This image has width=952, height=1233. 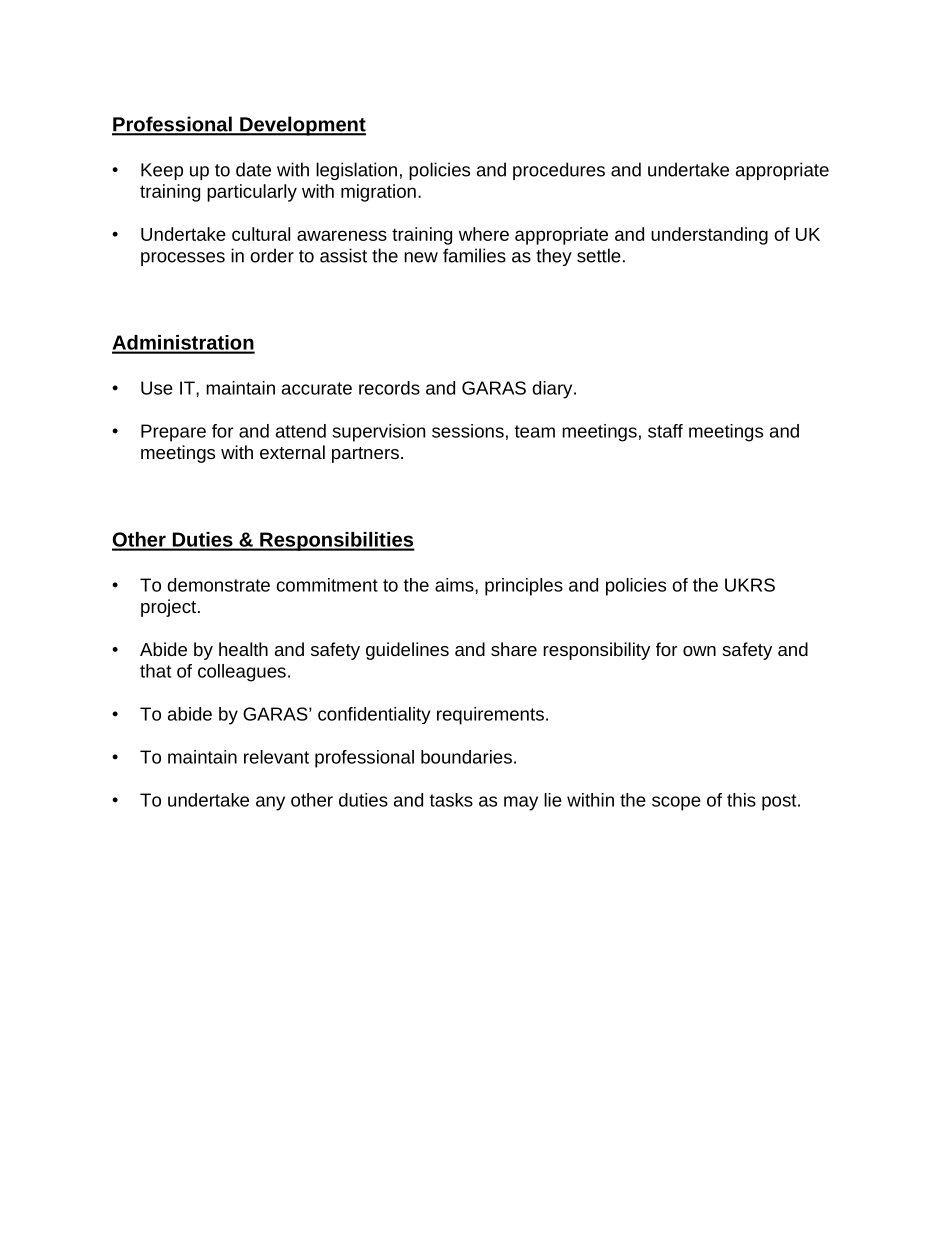 I want to click on own, so click(x=699, y=651).
